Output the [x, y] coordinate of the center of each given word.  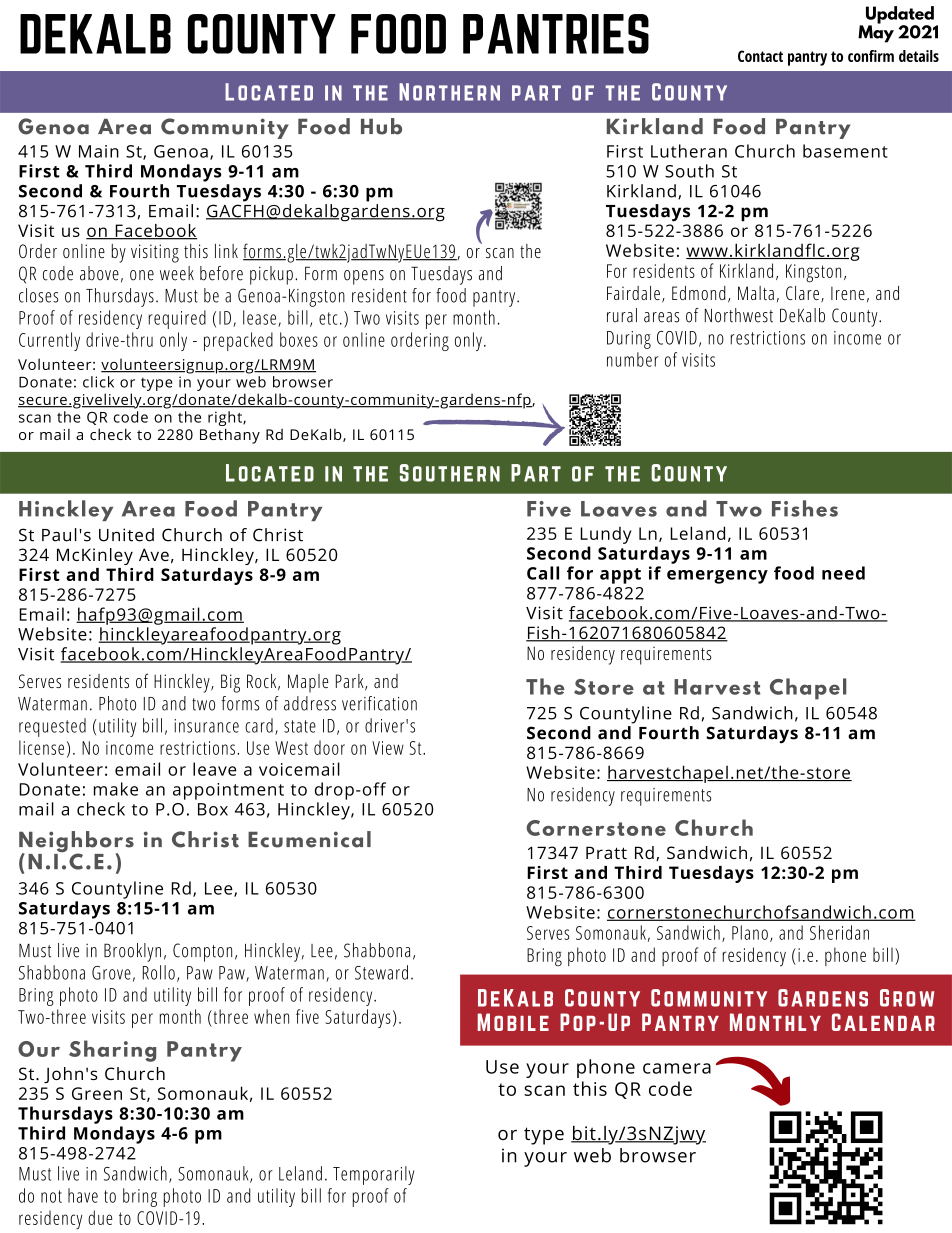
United [126, 535]
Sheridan [839, 932]
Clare [802, 293]
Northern [449, 92]
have [83, 1195]
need [843, 573]
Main [99, 151]
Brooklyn [132, 952]
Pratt [606, 852]
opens [364, 277]
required [177, 319]
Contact [760, 56]
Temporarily [373, 1175]
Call [543, 573]
